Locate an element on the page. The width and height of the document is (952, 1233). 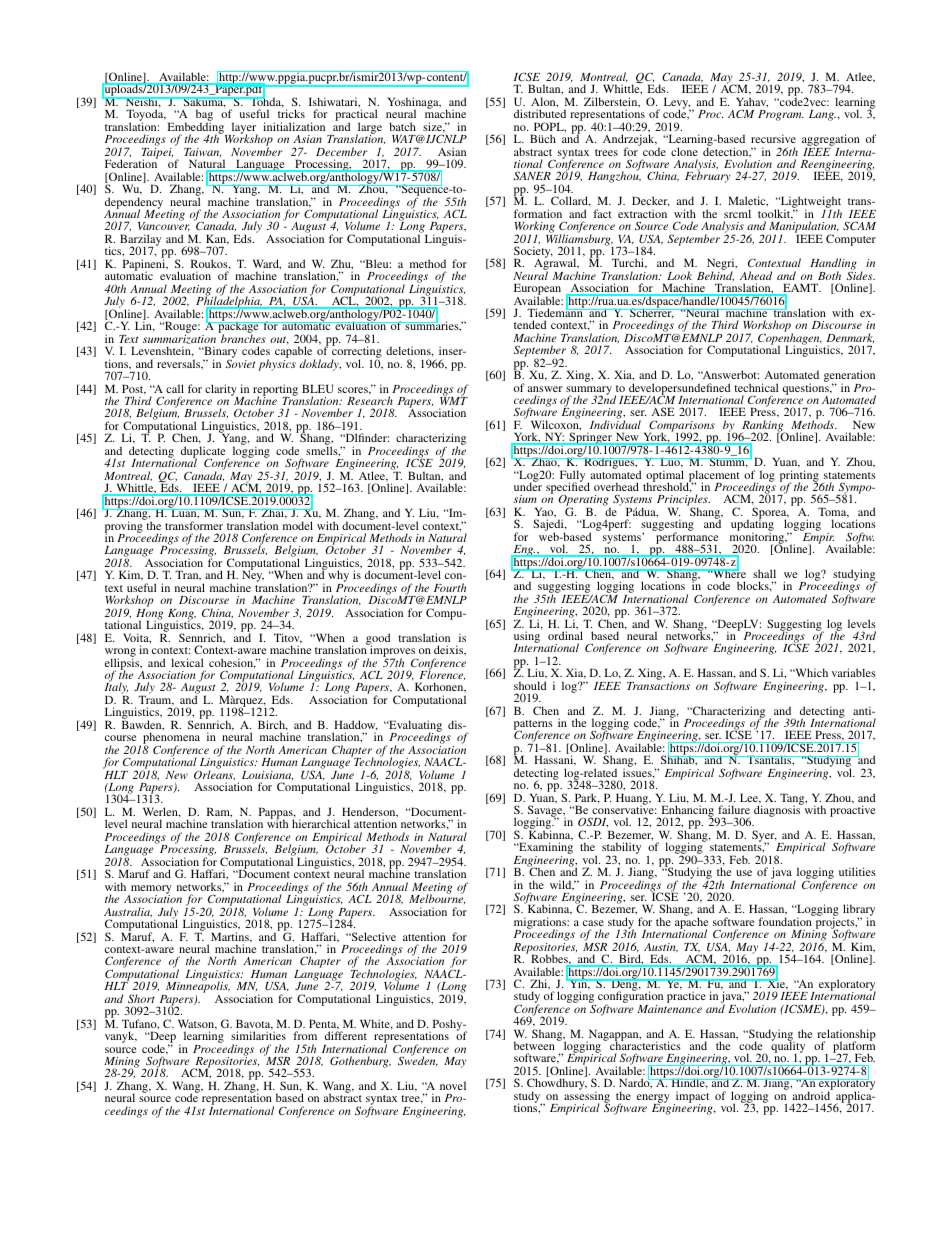
duplicate is located at coordinates (204, 453).
